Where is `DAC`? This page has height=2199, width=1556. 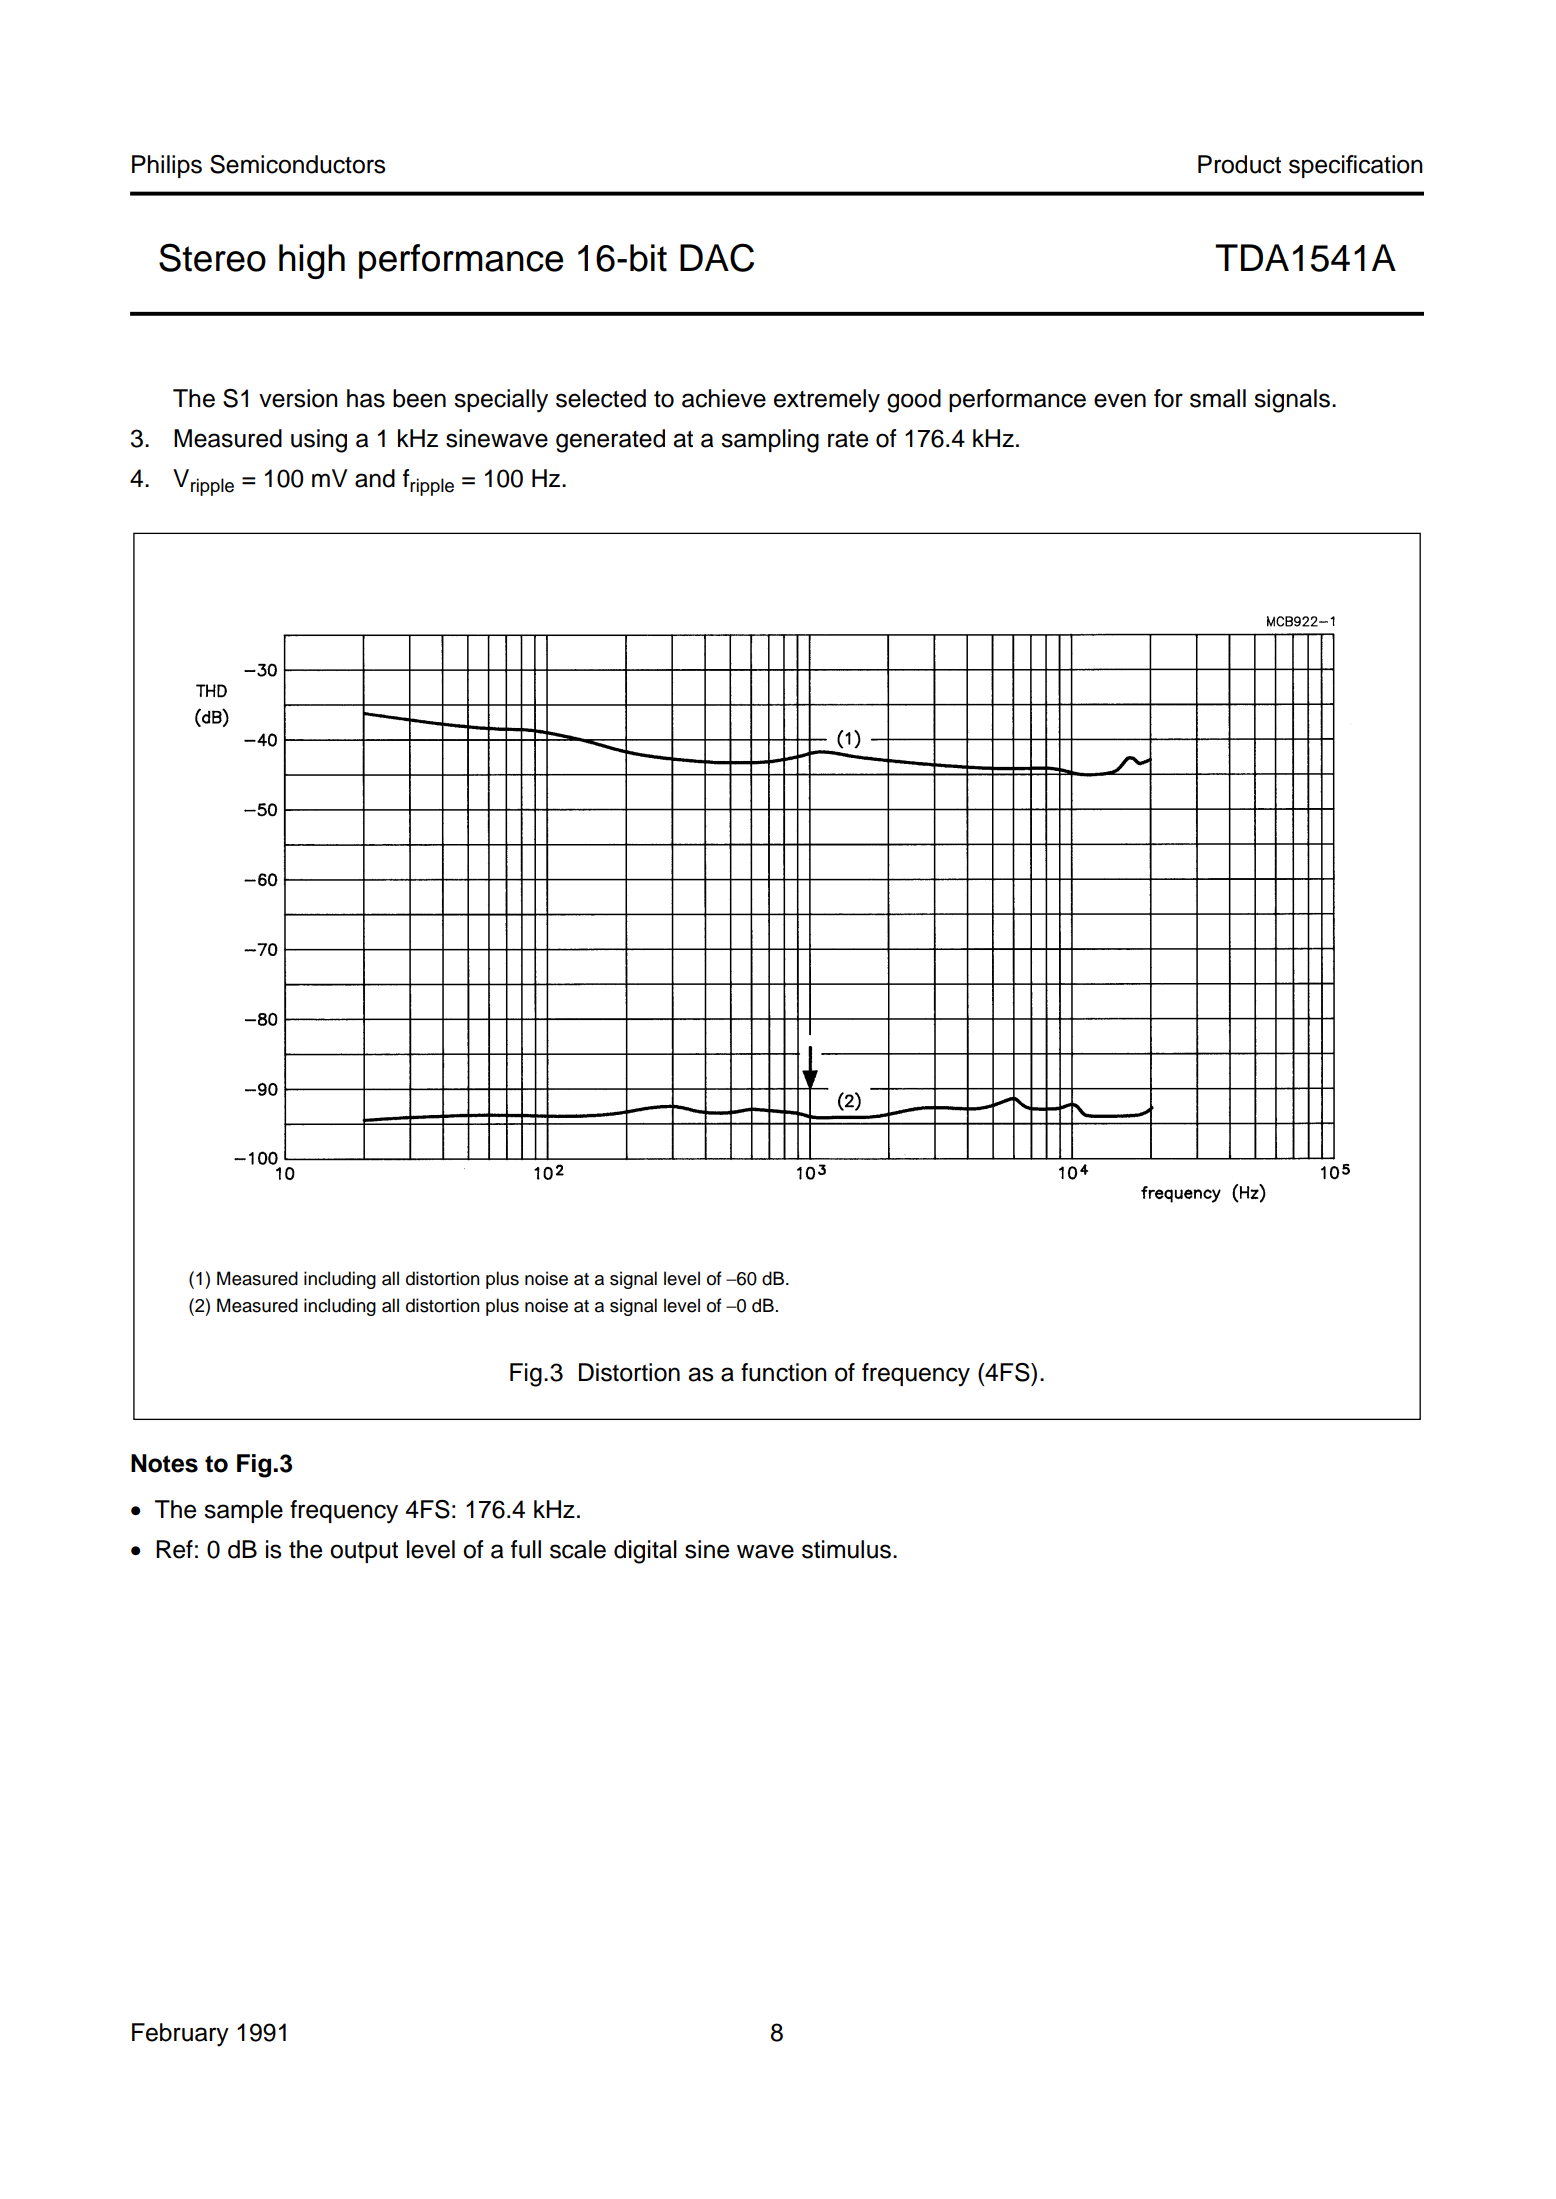
DAC is located at coordinates (717, 257).
